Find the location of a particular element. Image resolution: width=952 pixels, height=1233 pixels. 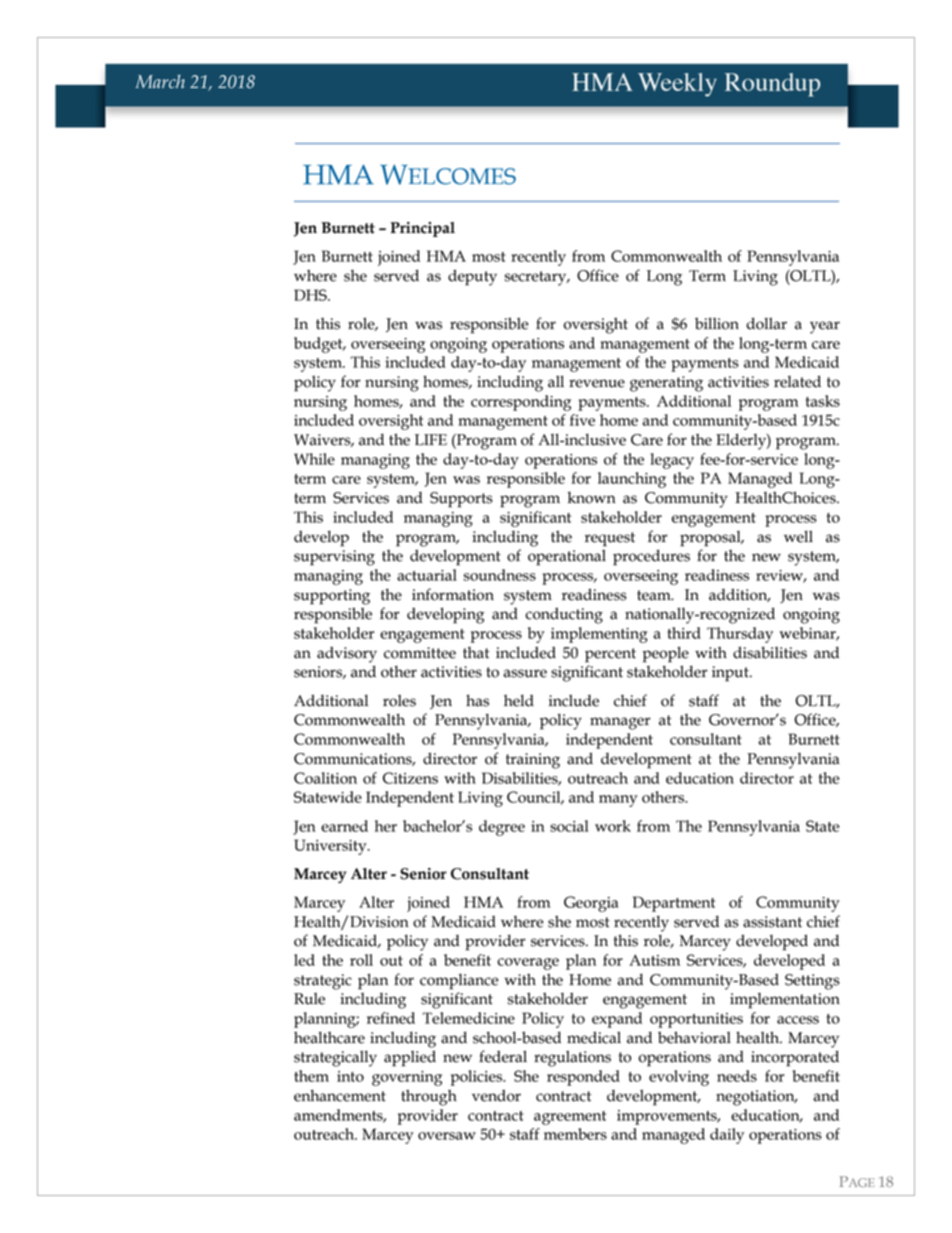

Thursday is located at coordinates (740, 635).
